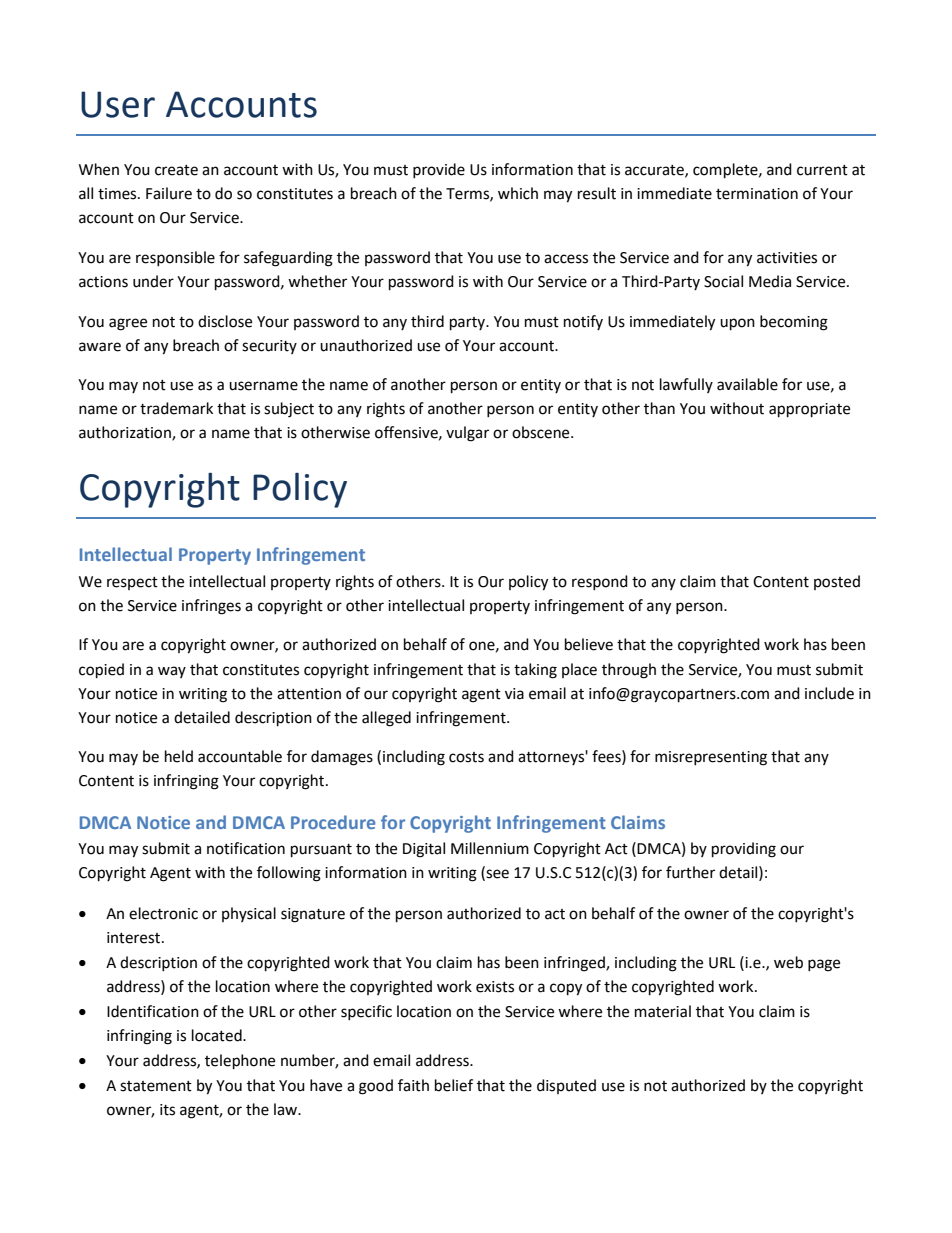 This document has width=952, height=1233. What do you see at coordinates (169, 193) in the document?
I see `Failure` at bounding box center [169, 193].
